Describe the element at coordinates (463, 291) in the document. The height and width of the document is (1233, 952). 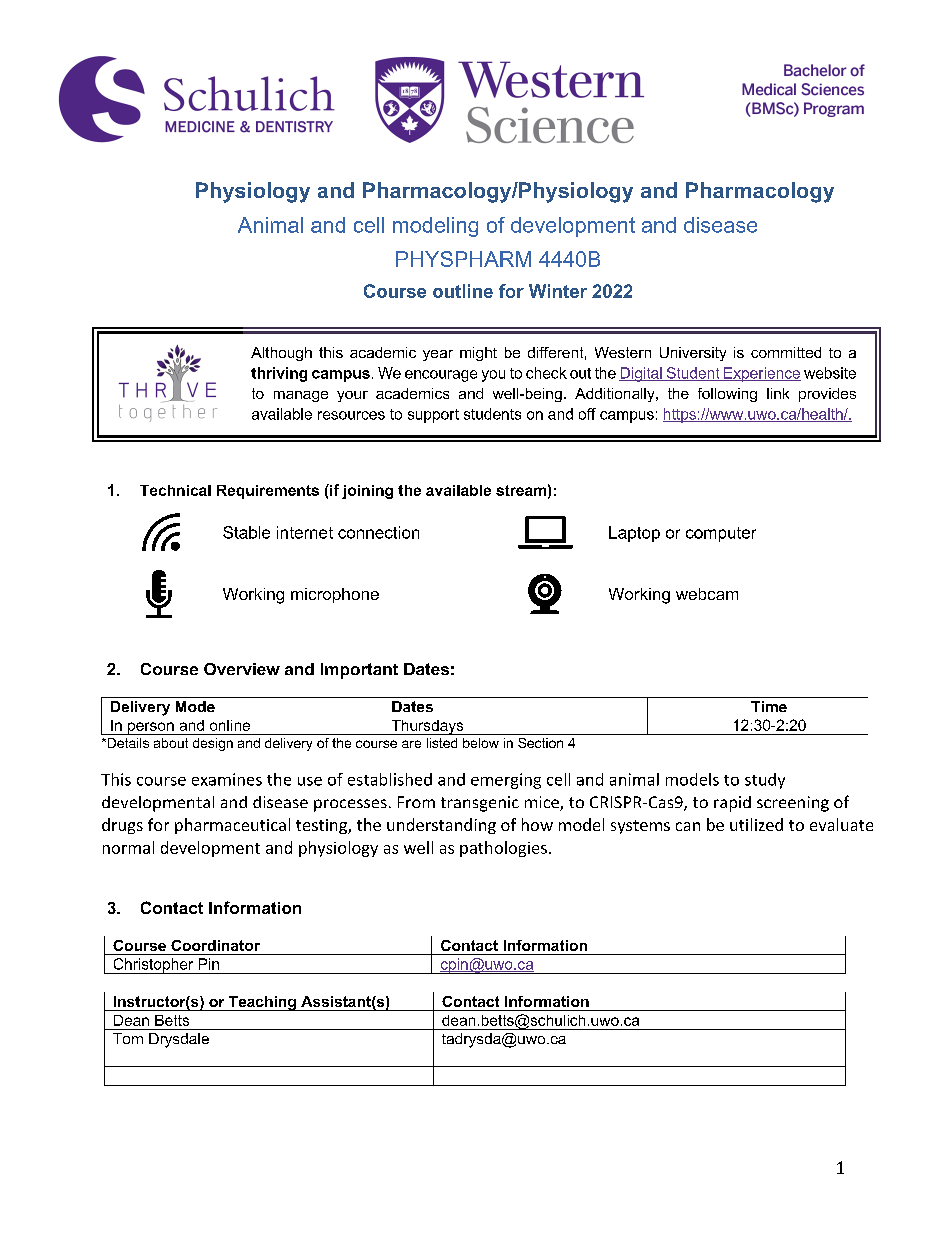
I see `outline` at that location.
